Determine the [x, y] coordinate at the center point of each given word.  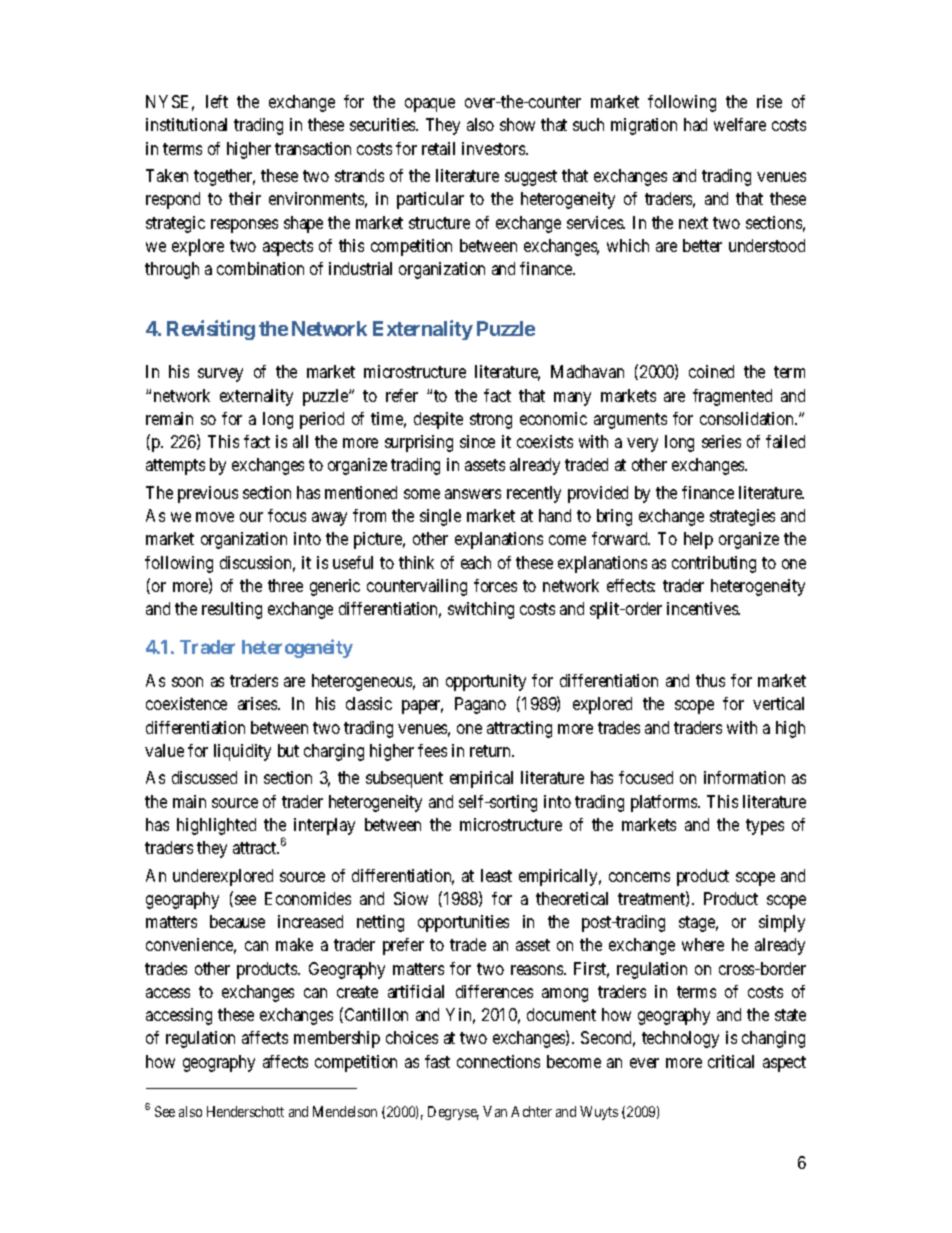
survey [220, 375]
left [217, 101]
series [721, 441]
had [695, 124]
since [477, 441]
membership [337, 1039]
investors [494, 148]
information [744, 777]
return [492, 751]
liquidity [242, 752]
